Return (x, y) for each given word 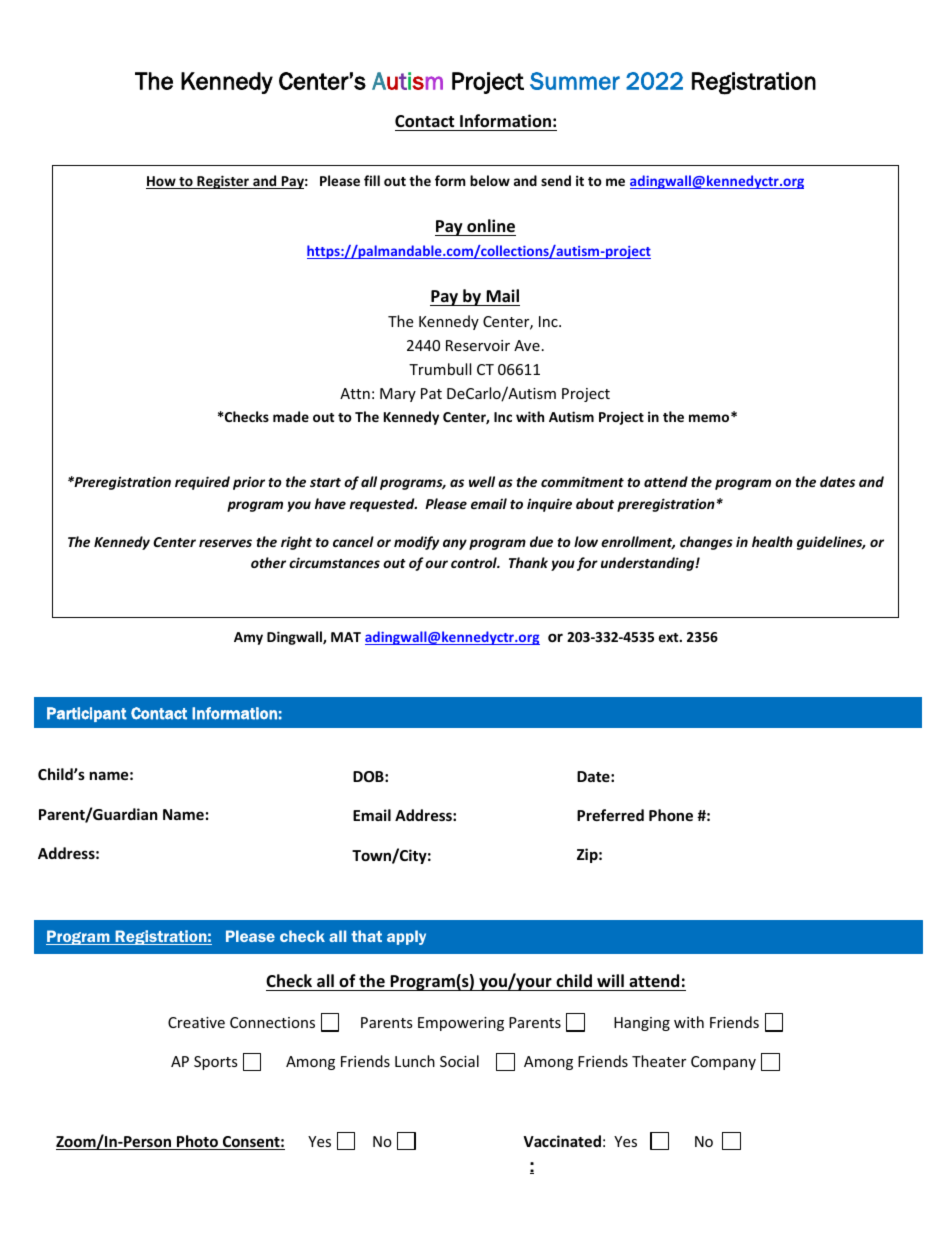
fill (372, 180)
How (162, 182)
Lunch (415, 1061)
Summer (575, 81)
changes (706, 543)
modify (416, 543)
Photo (197, 1142)
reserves (225, 543)
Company (723, 1063)
